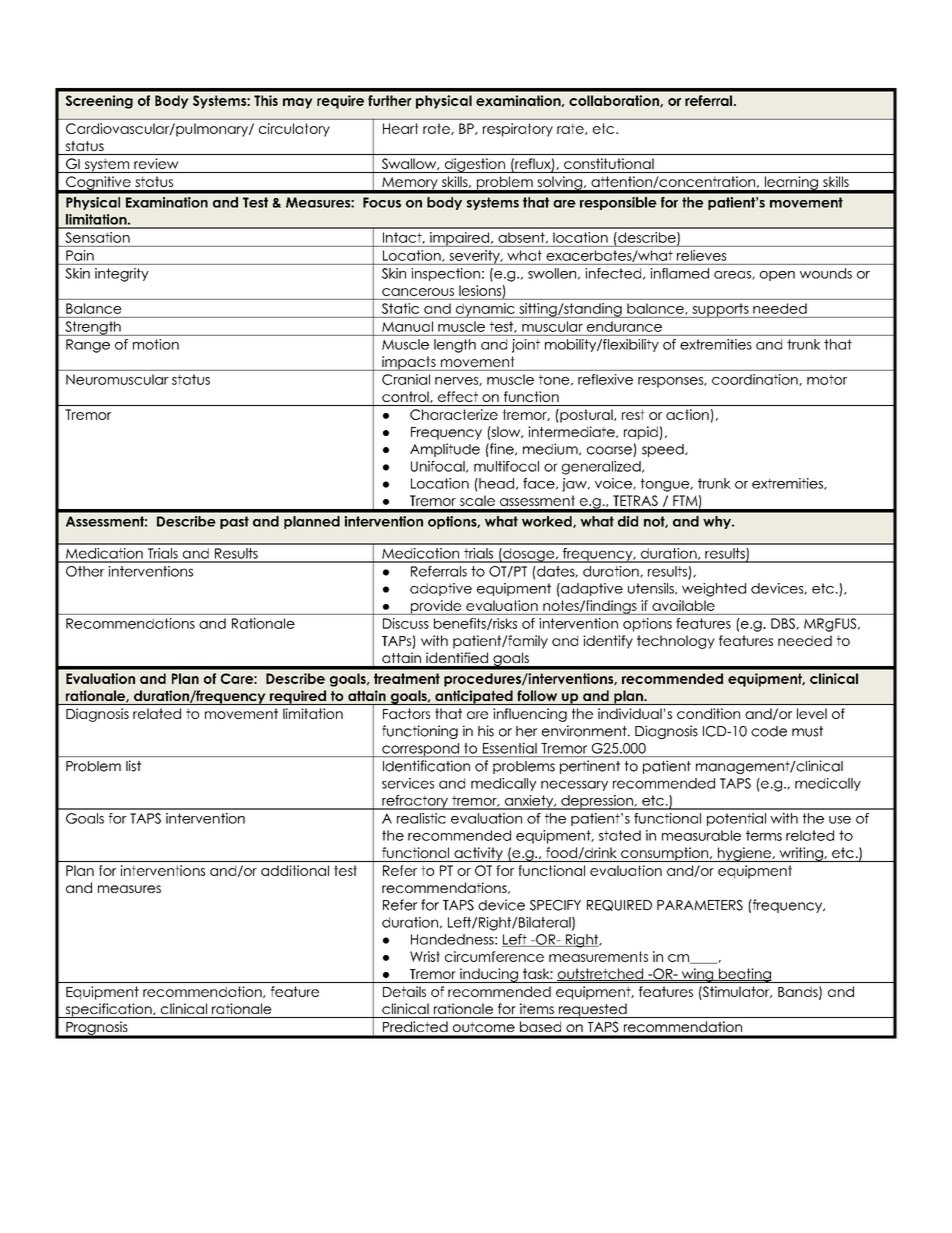 This page has height=1233, width=952. Describe the element at coordinates (518, 130) in the page. I see `respiratory` at that location.
